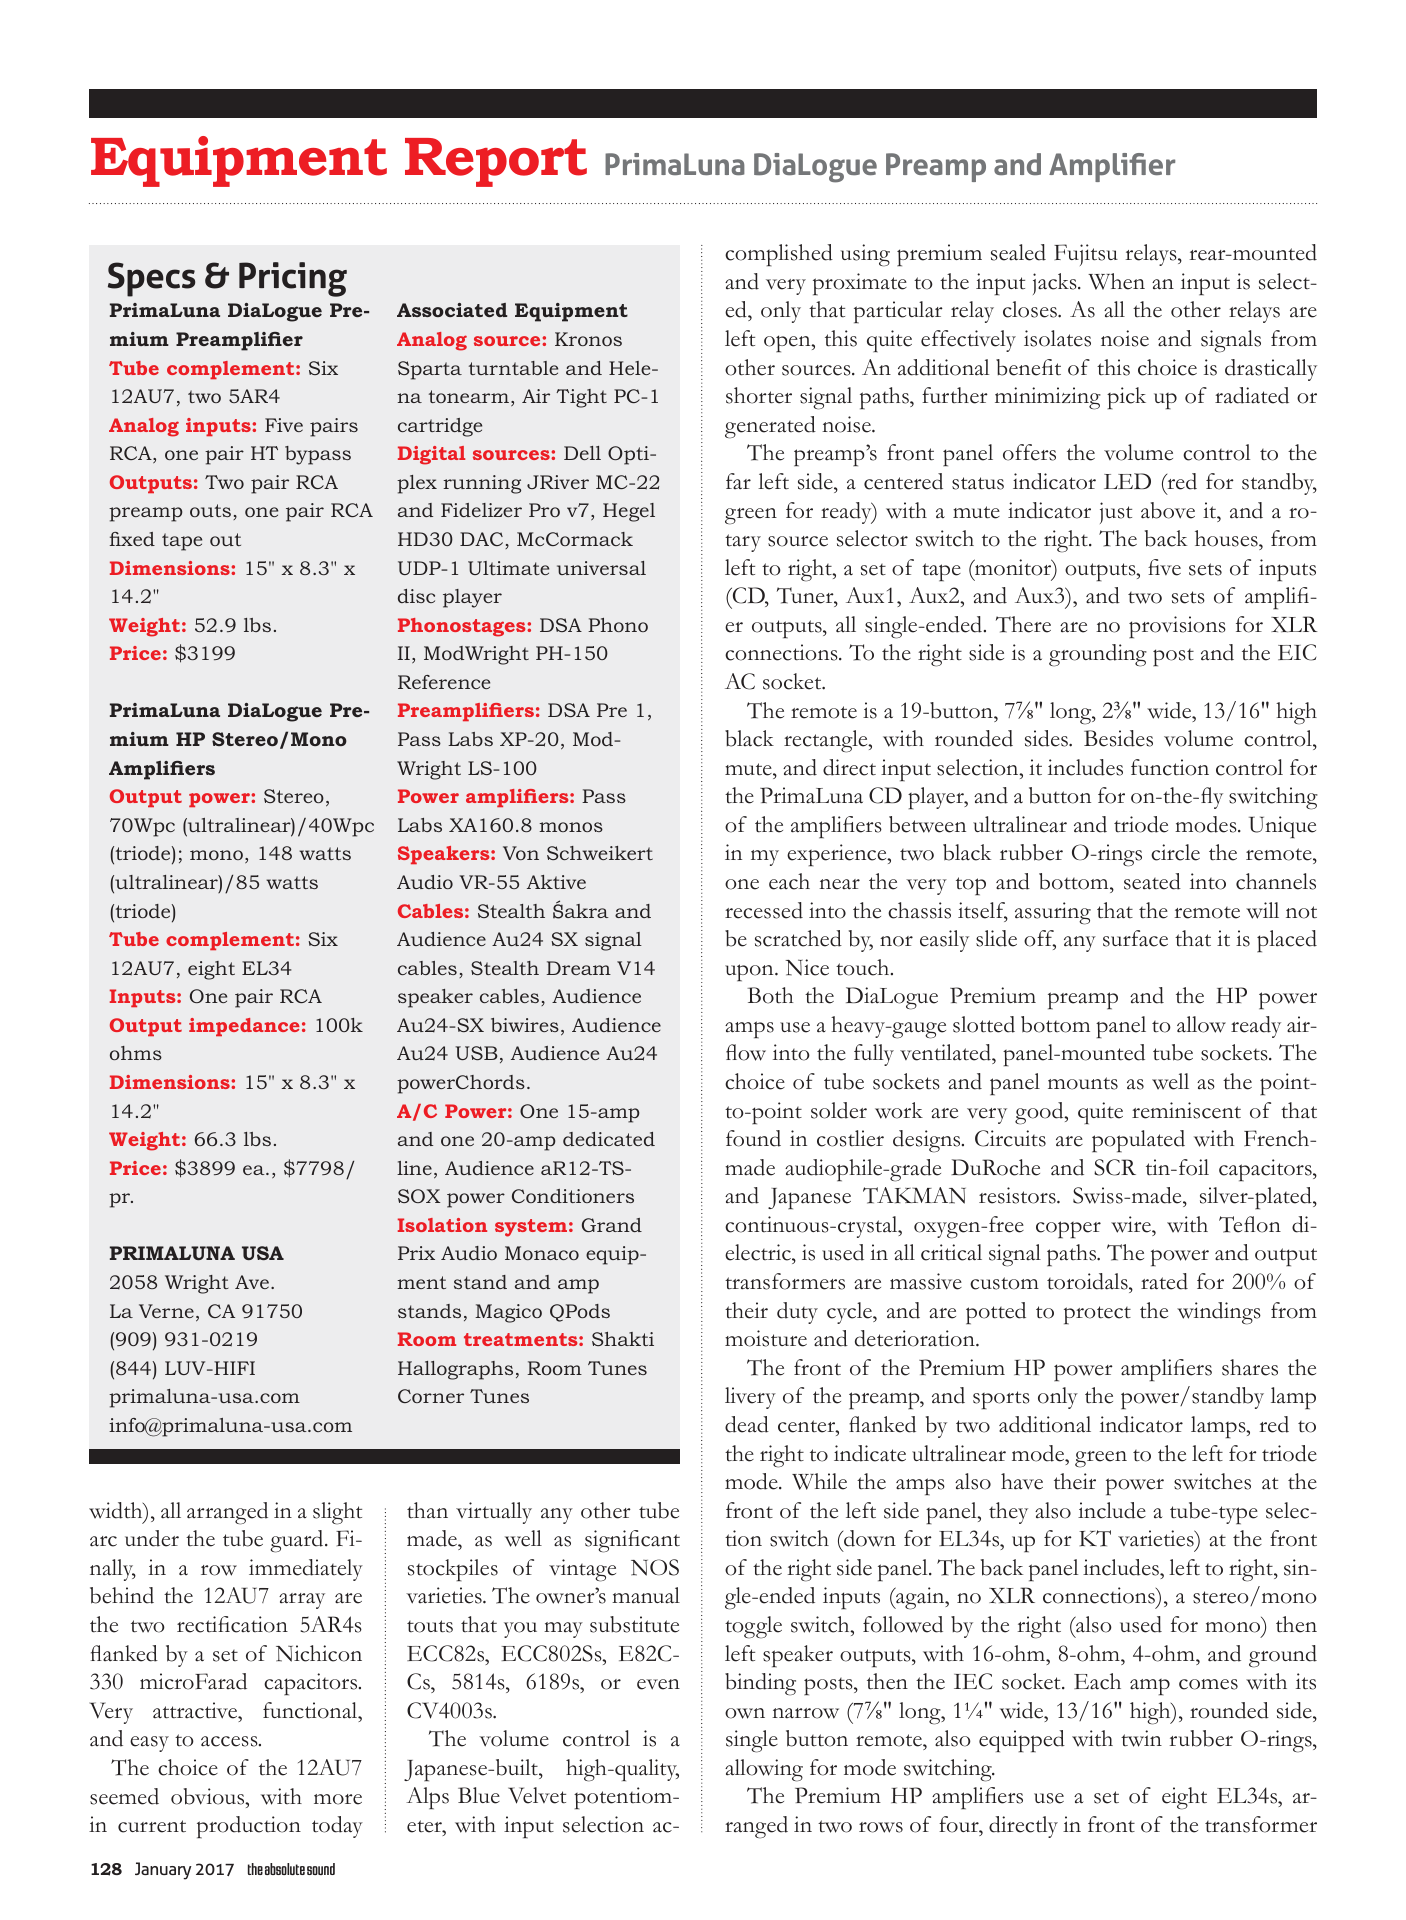 Image resolution: width=1406 pixels, height=1920 pixels. What do you see at coordinates (1250, 1224) in the screenshot?
I see `Teflon` at bounding box center [1250, 1224].
